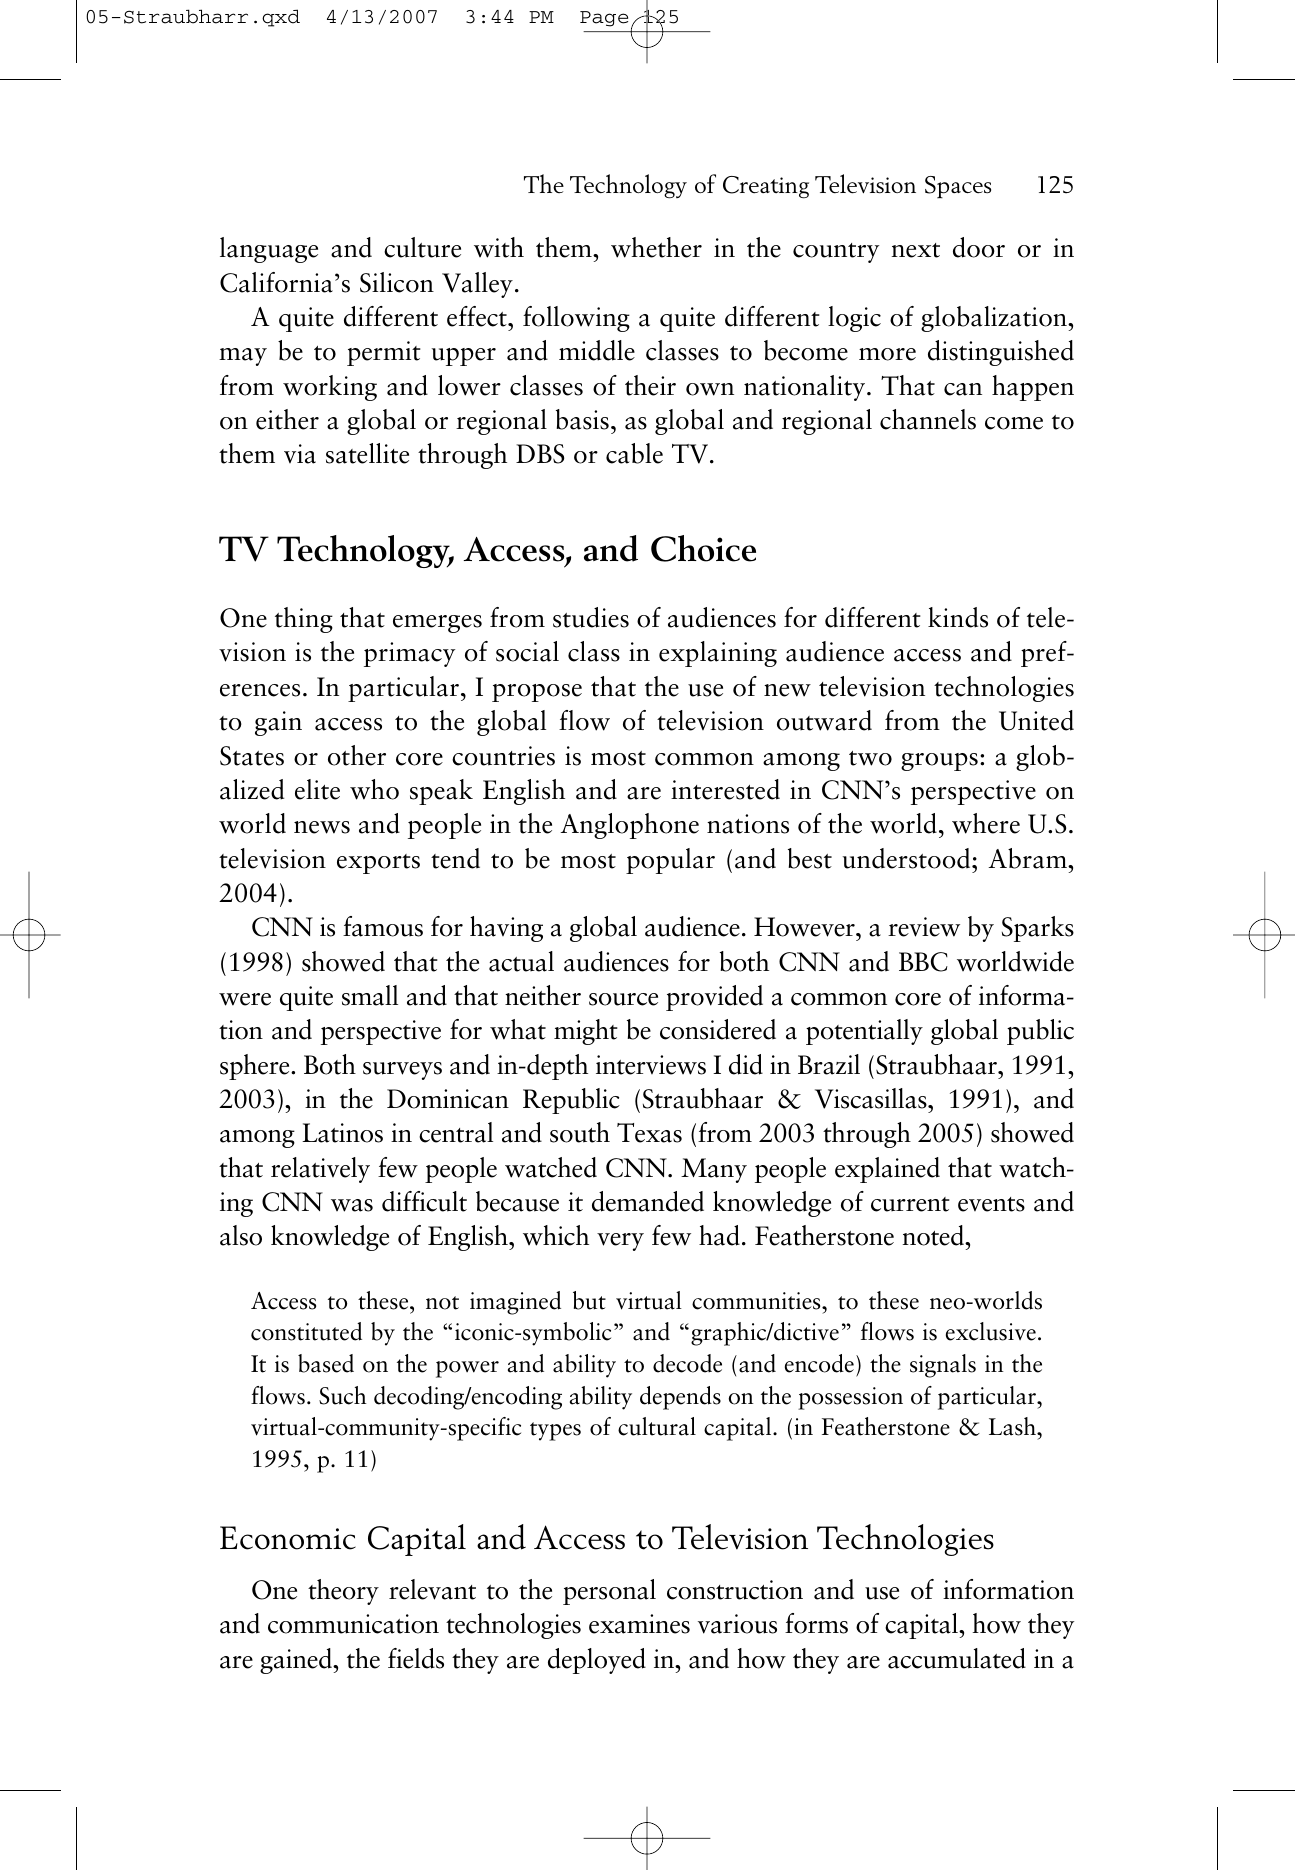 This screenshot has height=1870, width=1295. I want to click on explained, so click(887, 1170).
